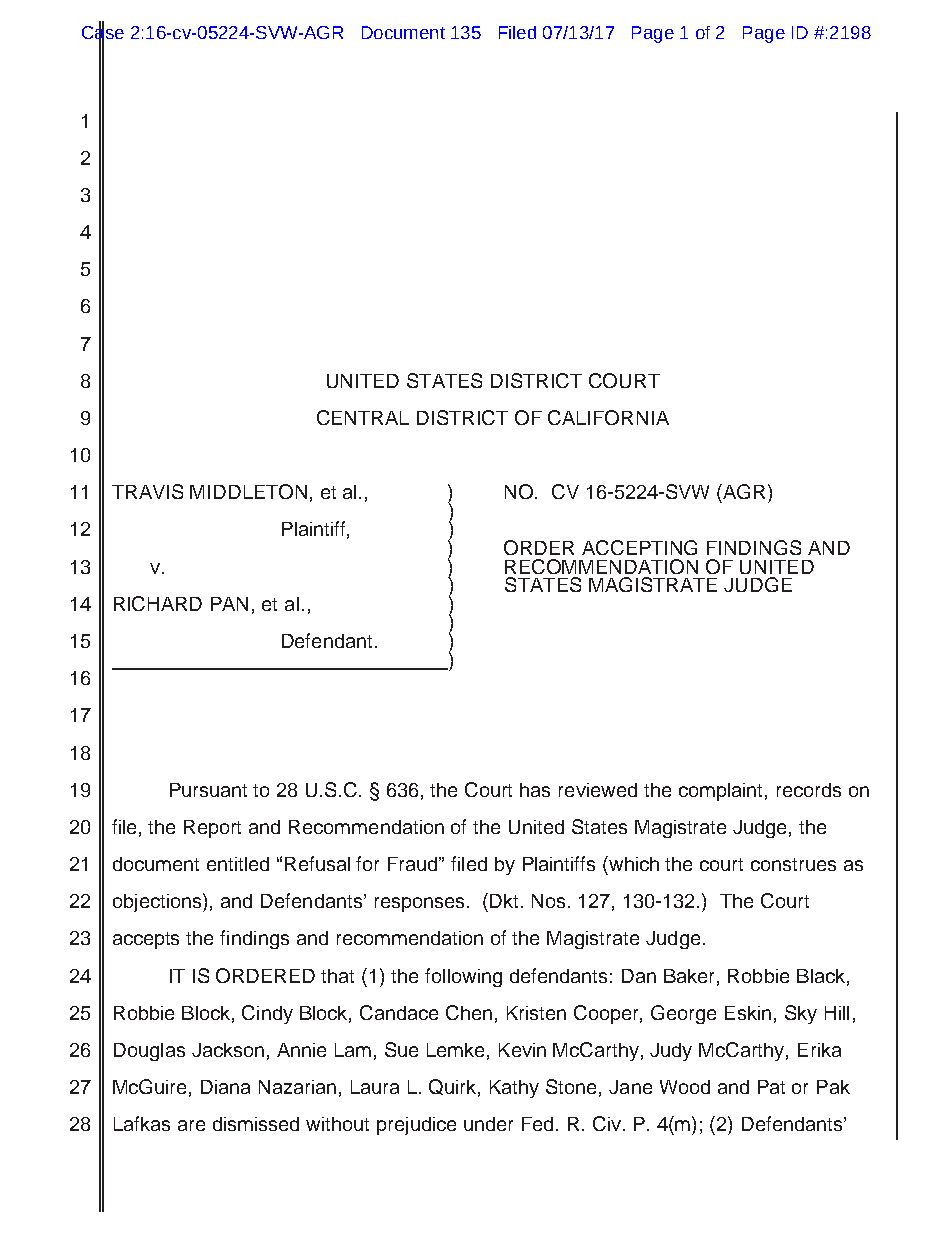 This image has height=1233, width=952. What do you see at coordinates (225, 1087) in the image?
I see `Diana` at bounding box center [225, 1087].
